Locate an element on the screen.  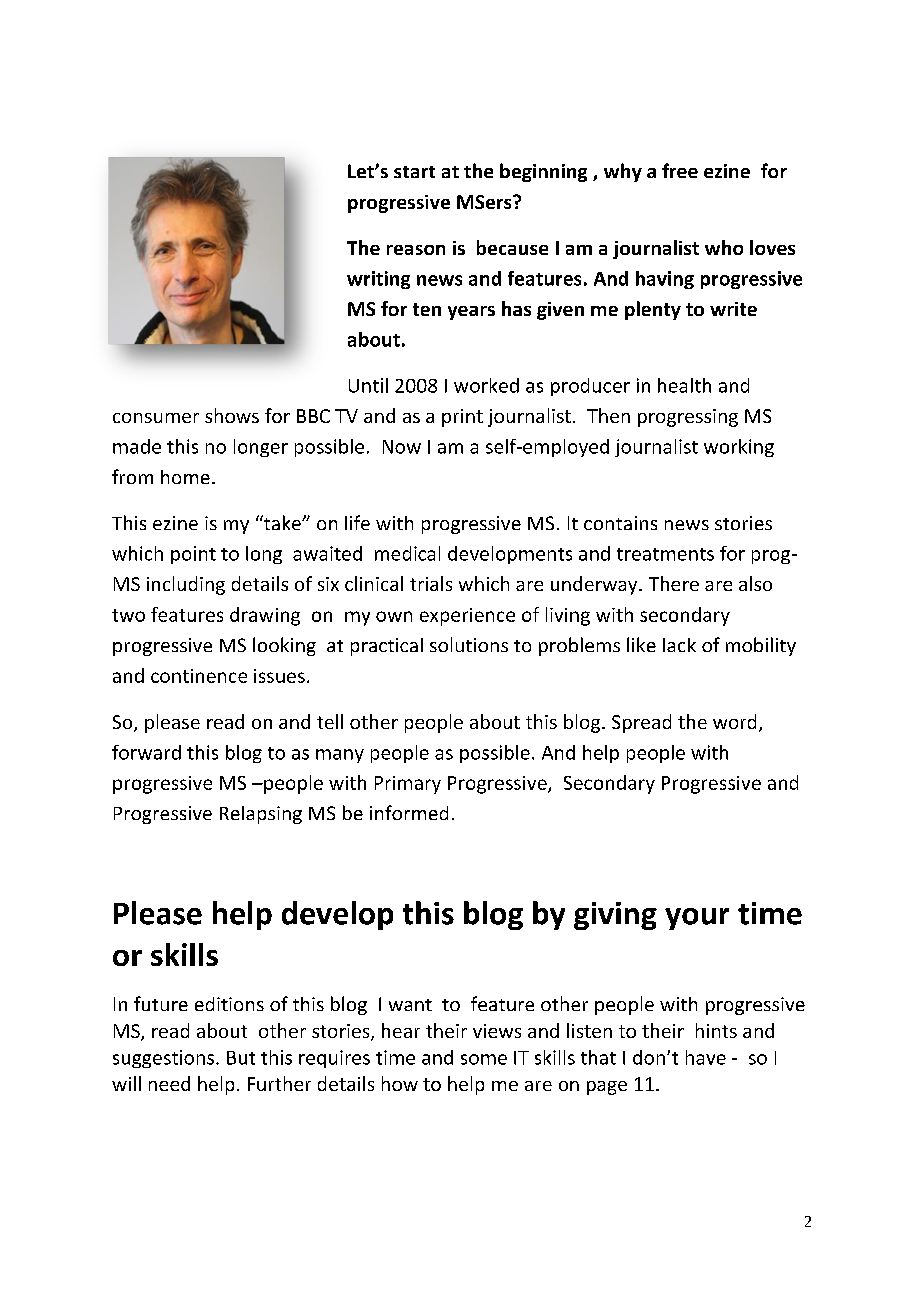
start is located at coordinates (414, 172).
